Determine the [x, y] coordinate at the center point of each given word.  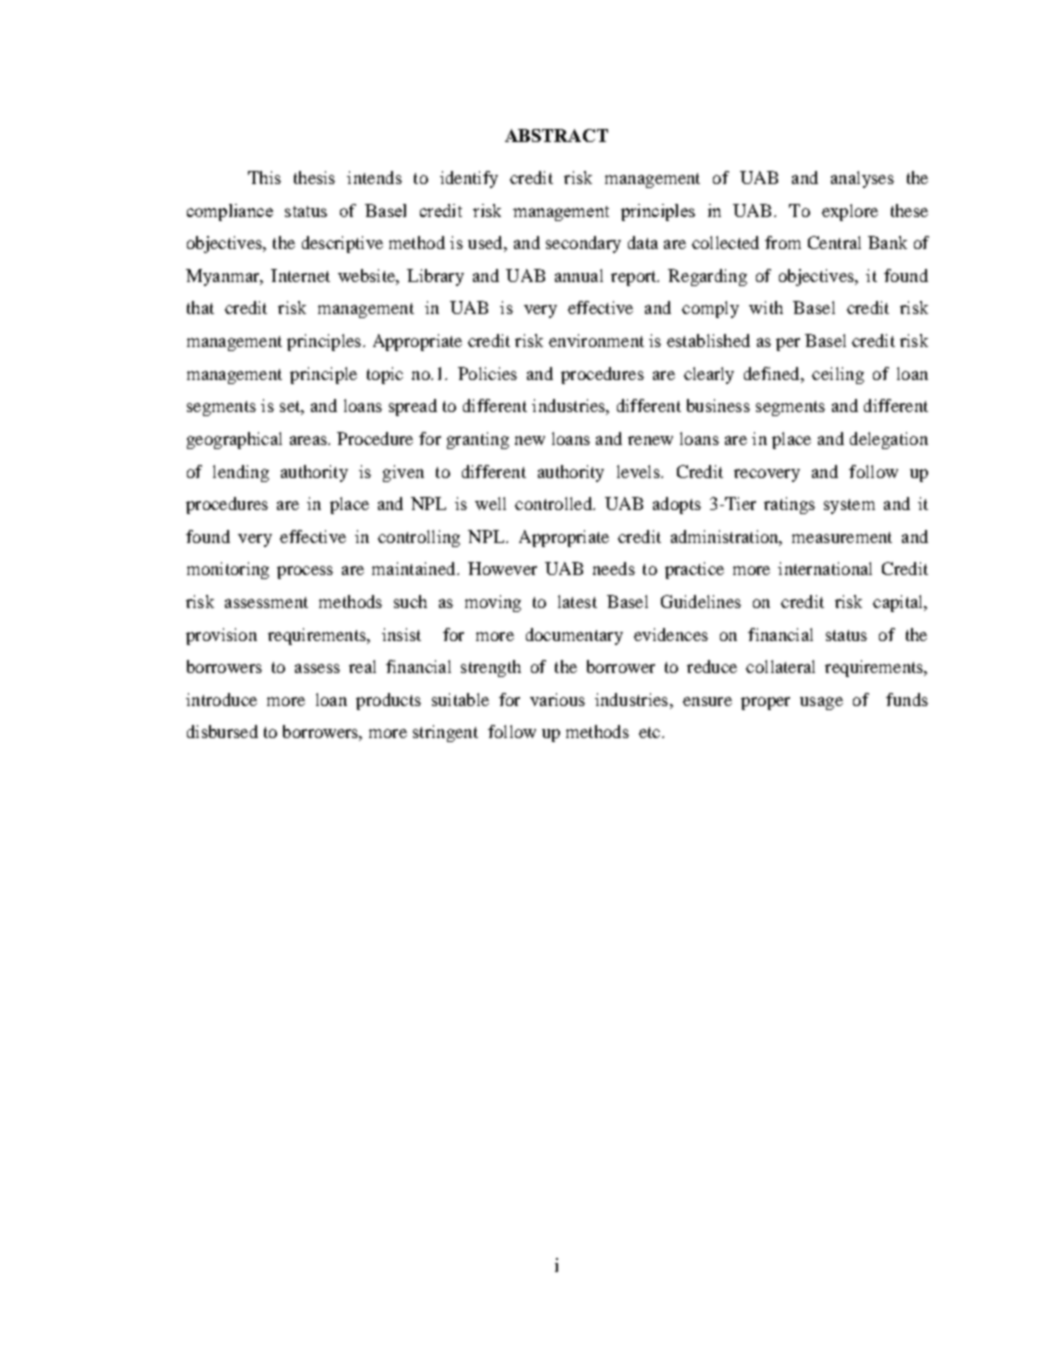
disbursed [222, 731]
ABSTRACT [556, 135]
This [264, 177]
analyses [862, 179]
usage [821, 703]
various [557, 699]
